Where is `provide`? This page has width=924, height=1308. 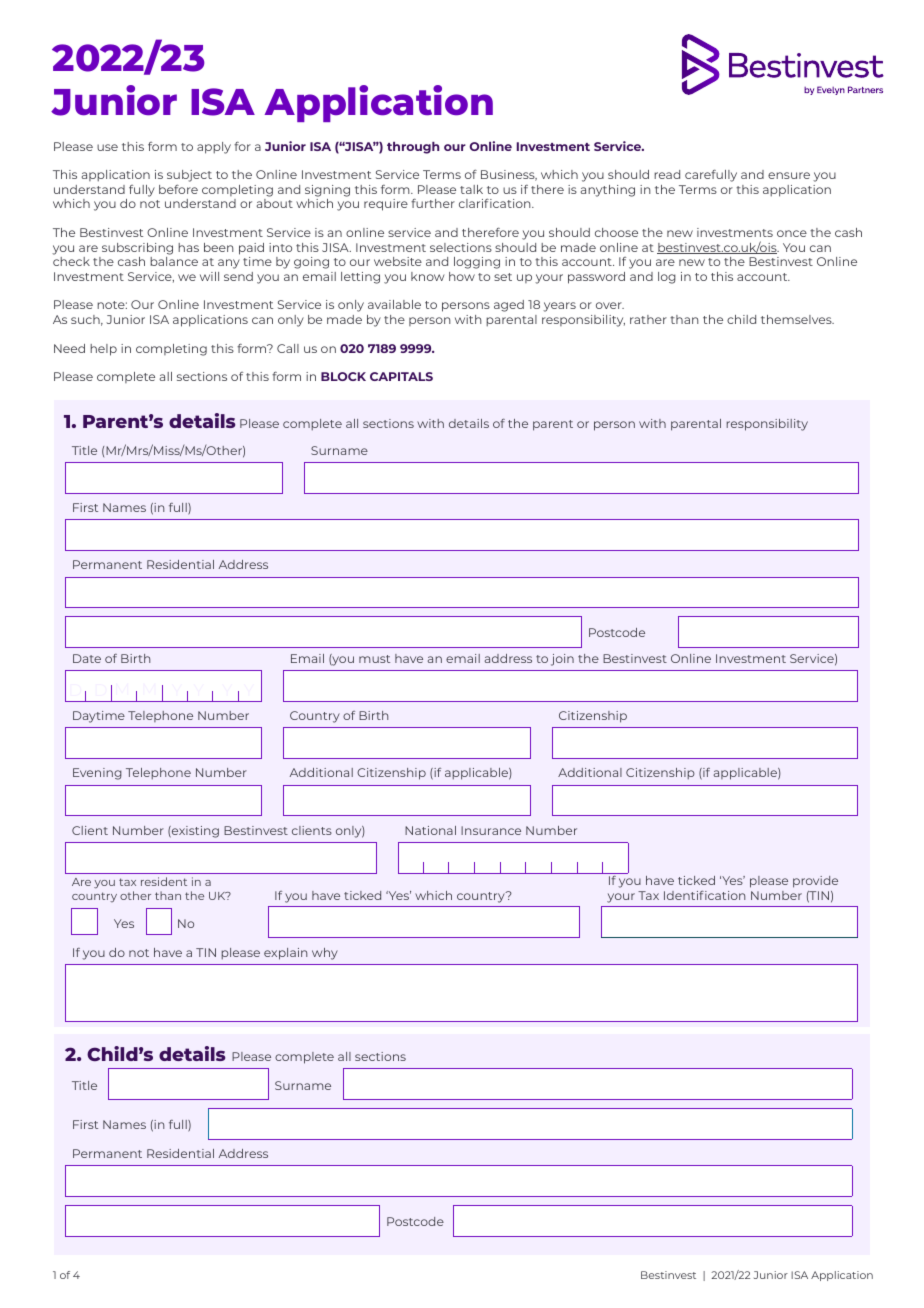
provide is located at coordinates (815, 882).
